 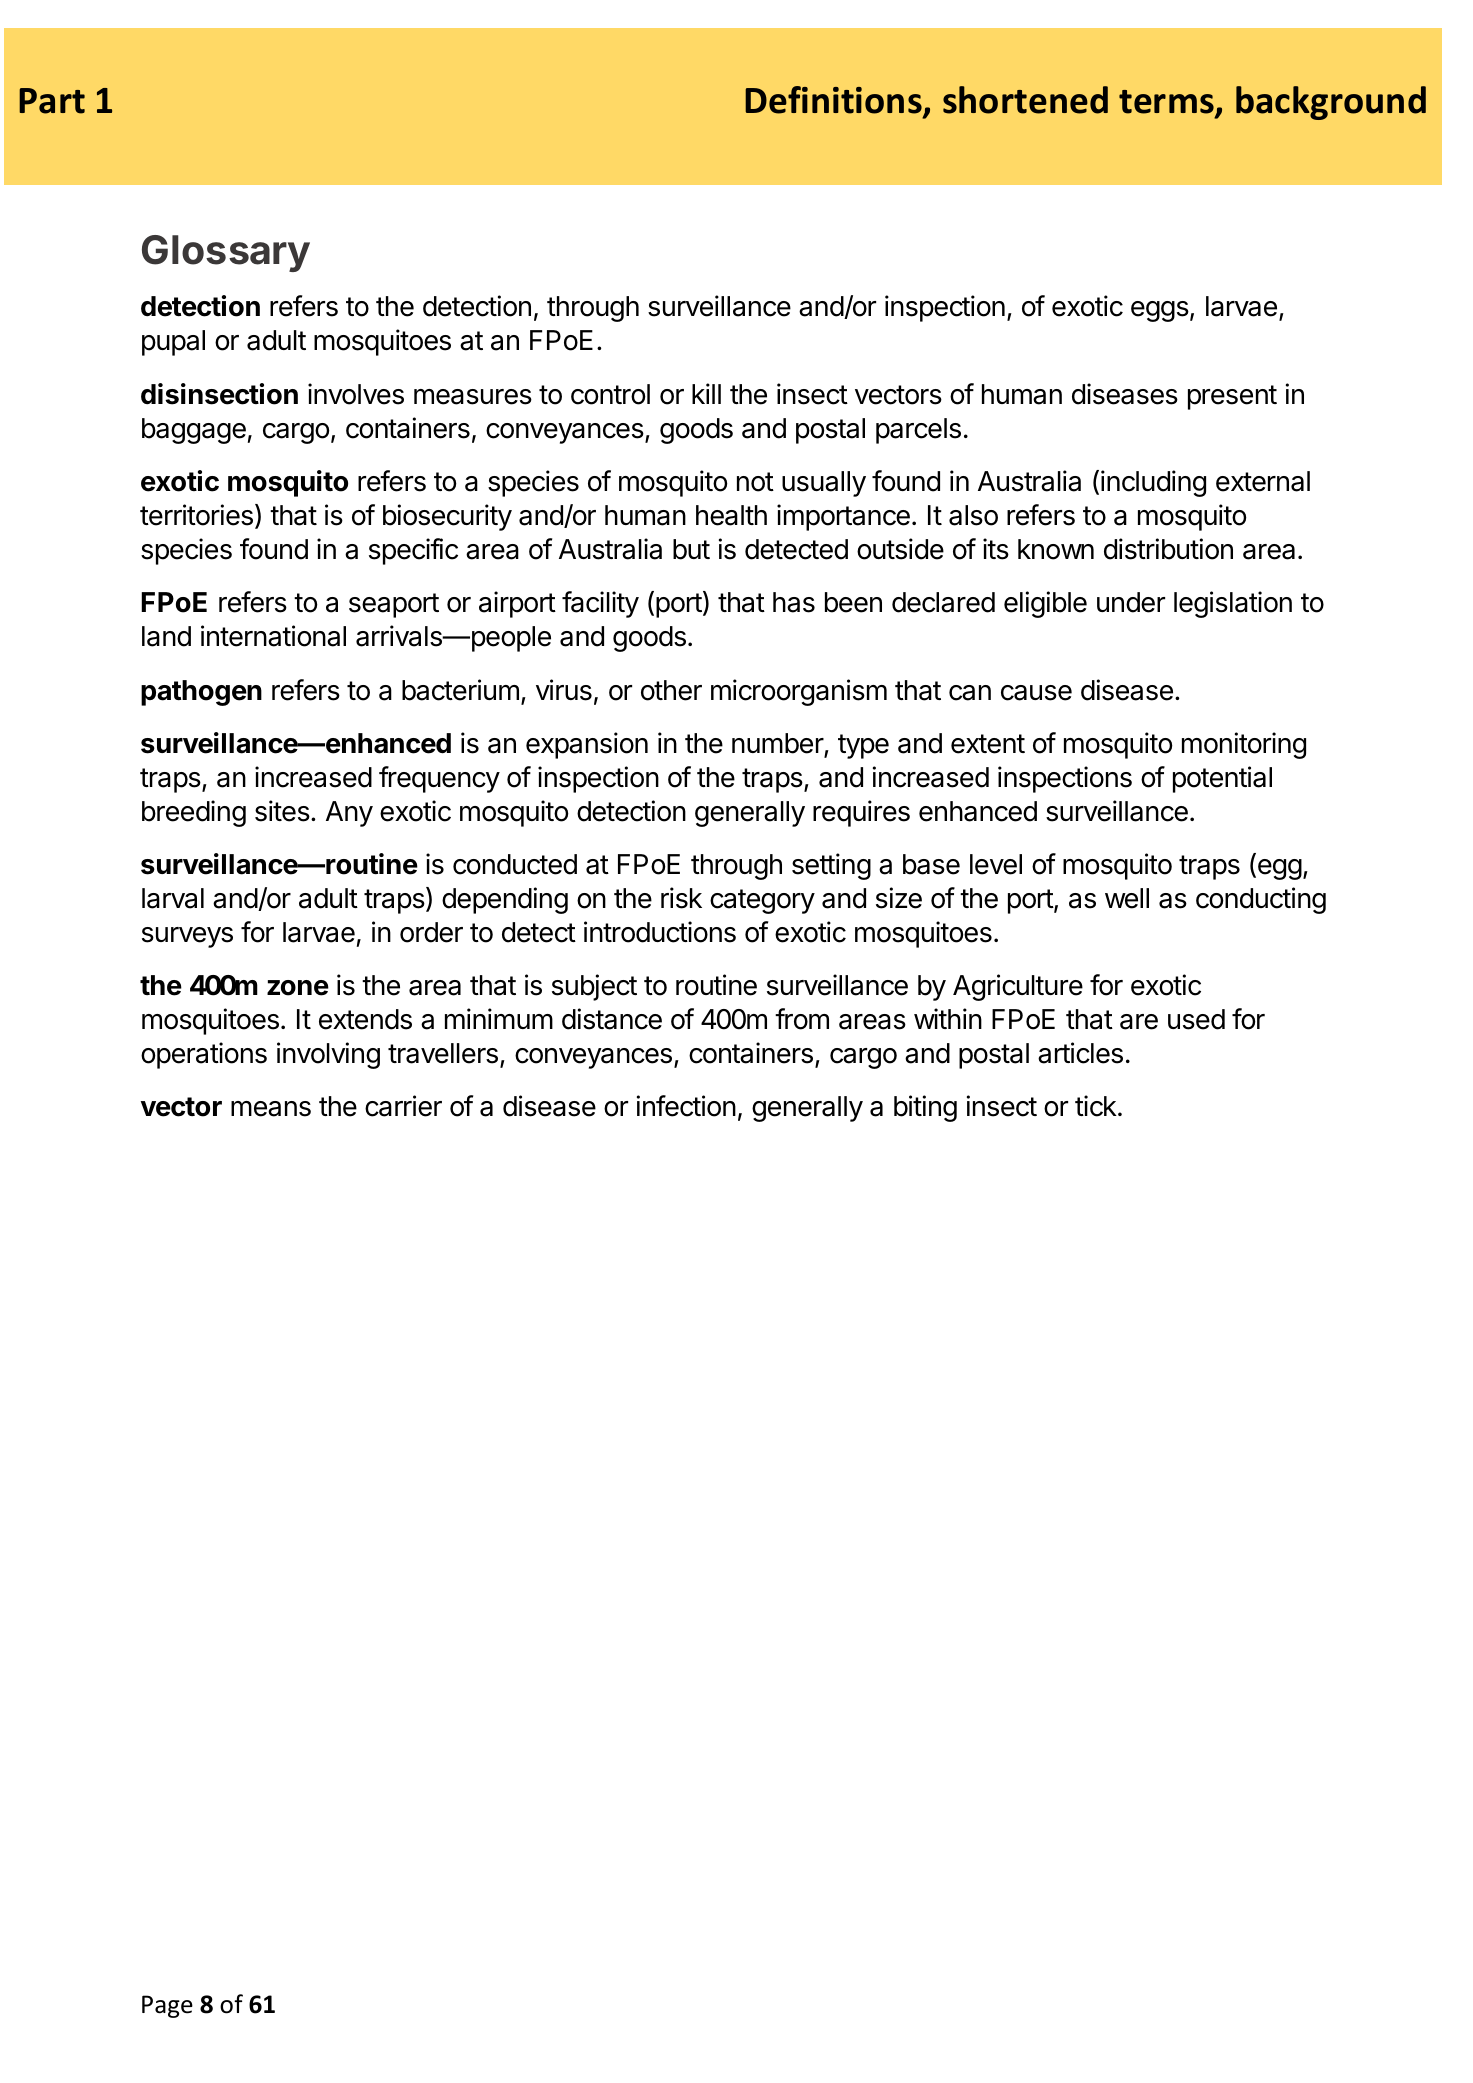 I want to click on tick, so click(x=1096, y=1106).
